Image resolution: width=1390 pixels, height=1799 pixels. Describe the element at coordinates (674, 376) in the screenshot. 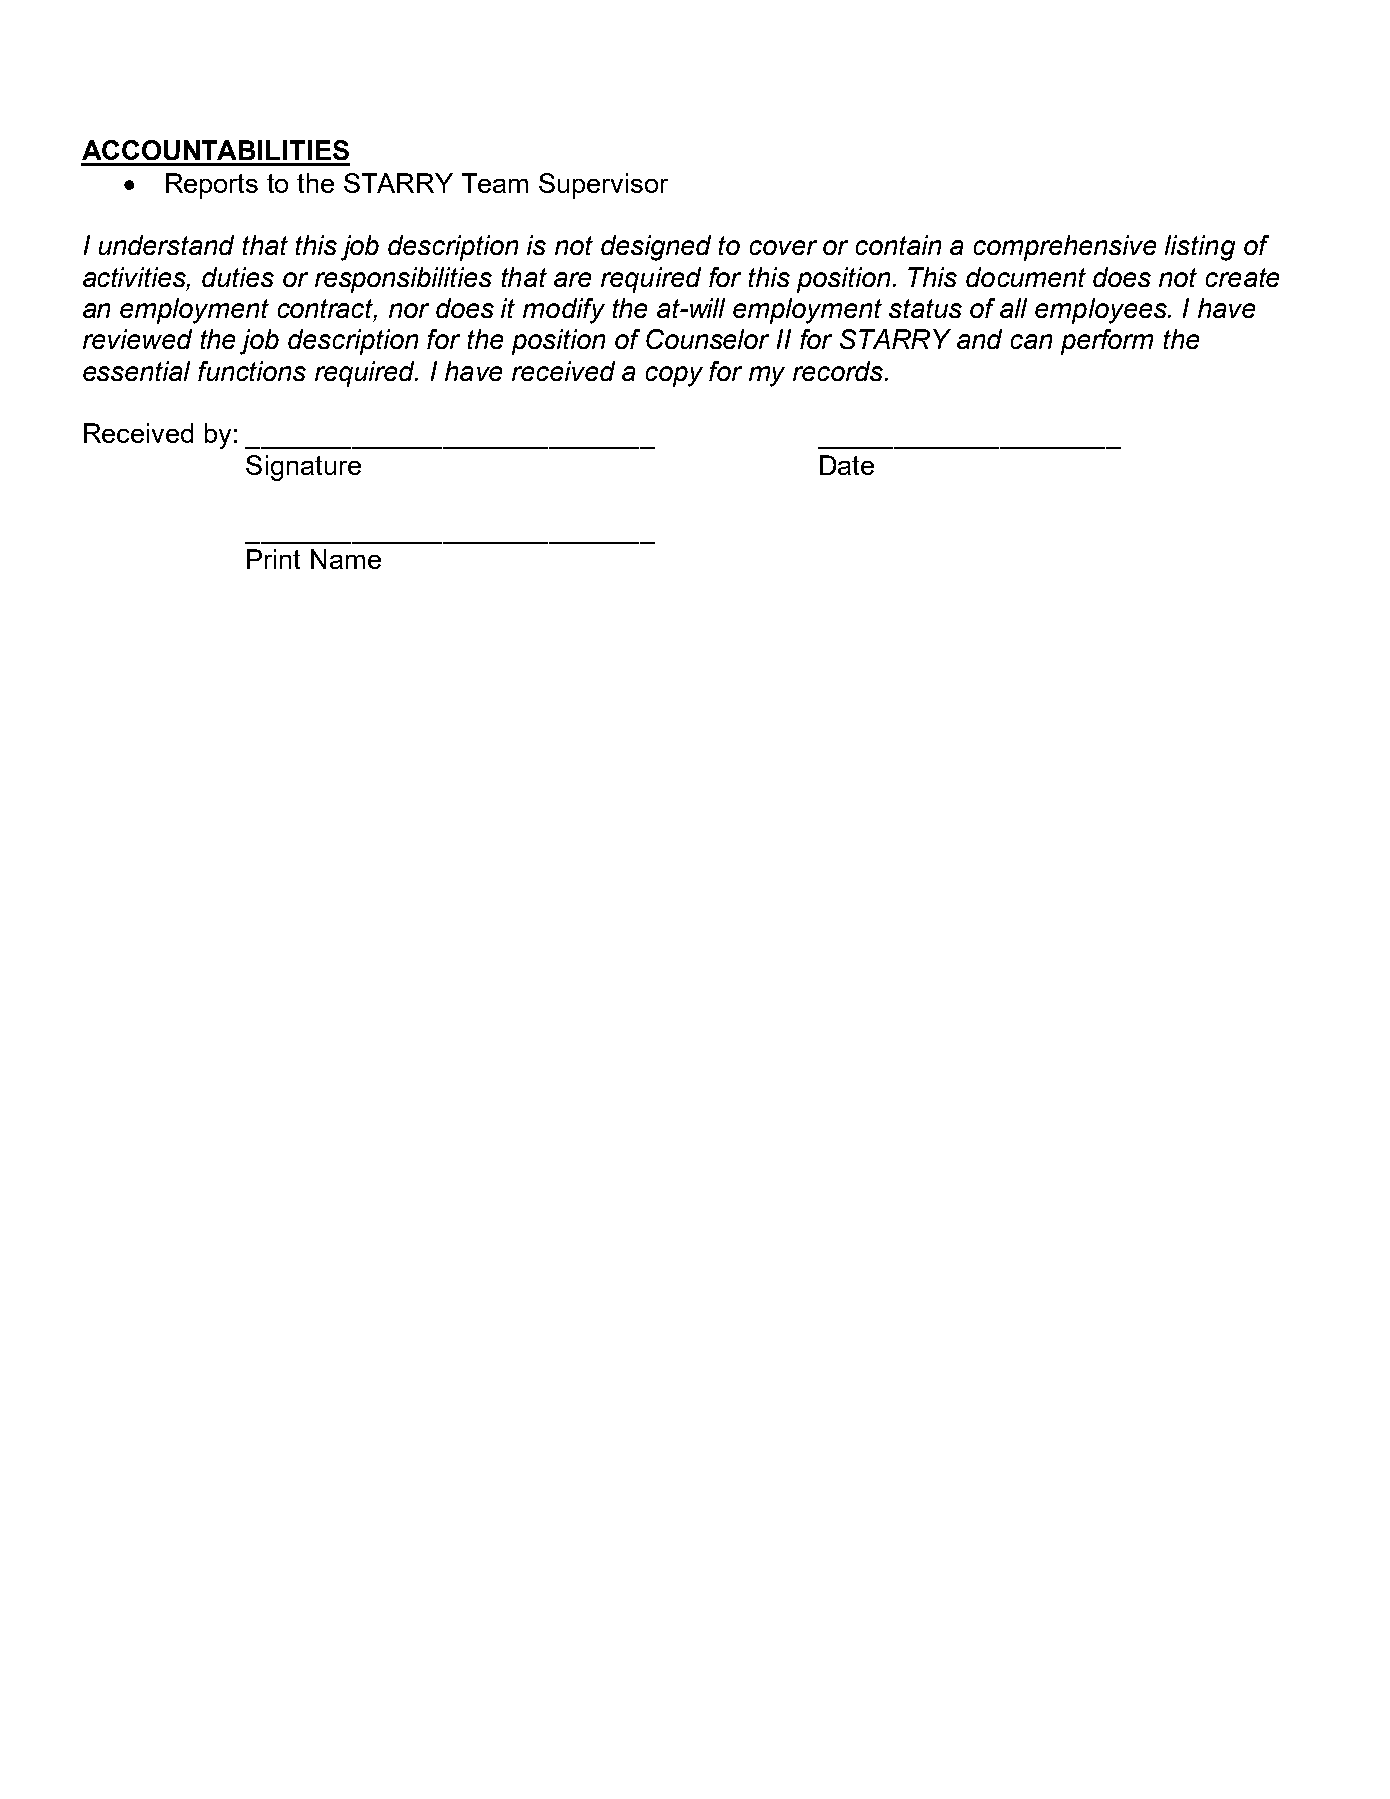

I see `copy` at that location.
